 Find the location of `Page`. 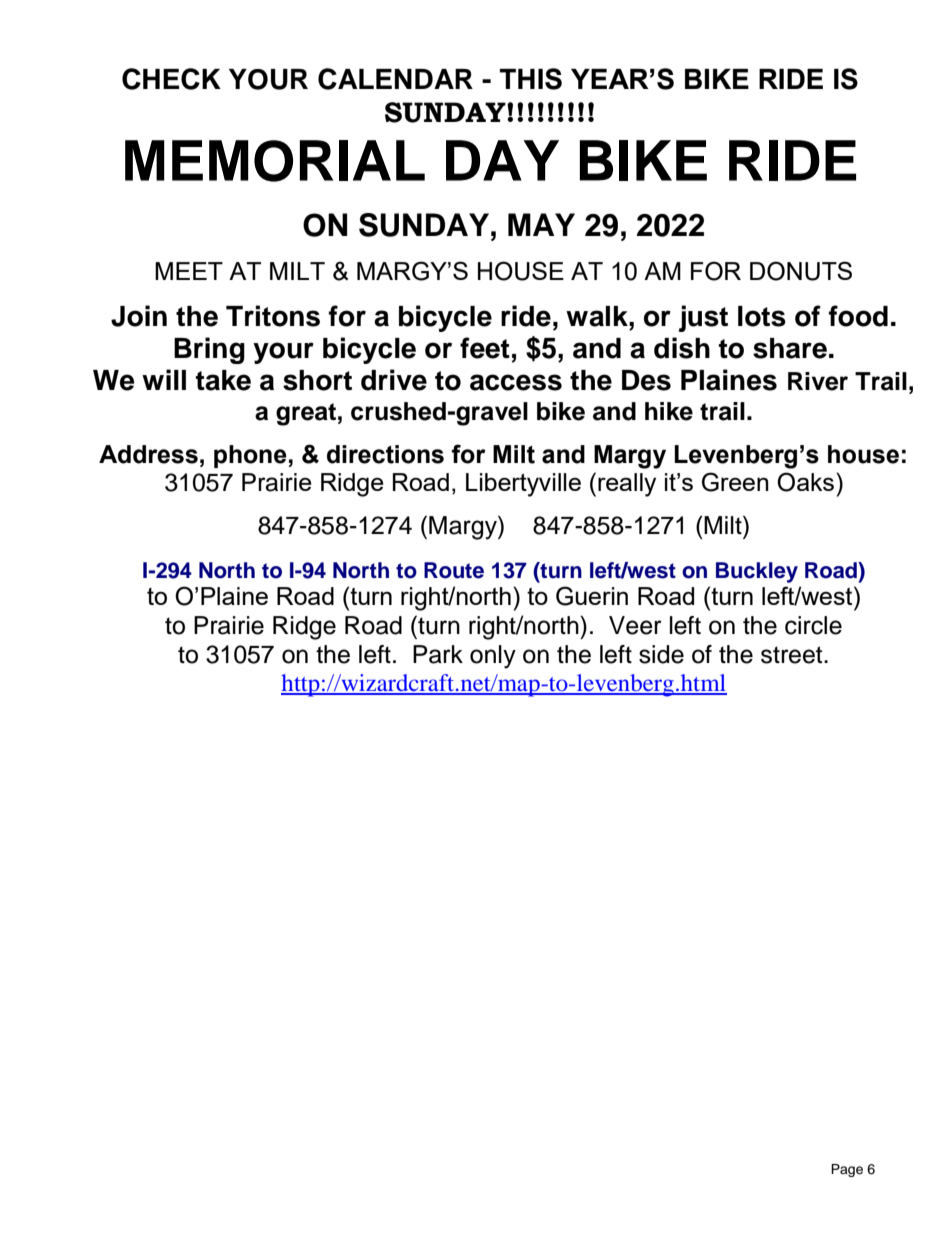

Page is located at coordinates (847, 1170).
